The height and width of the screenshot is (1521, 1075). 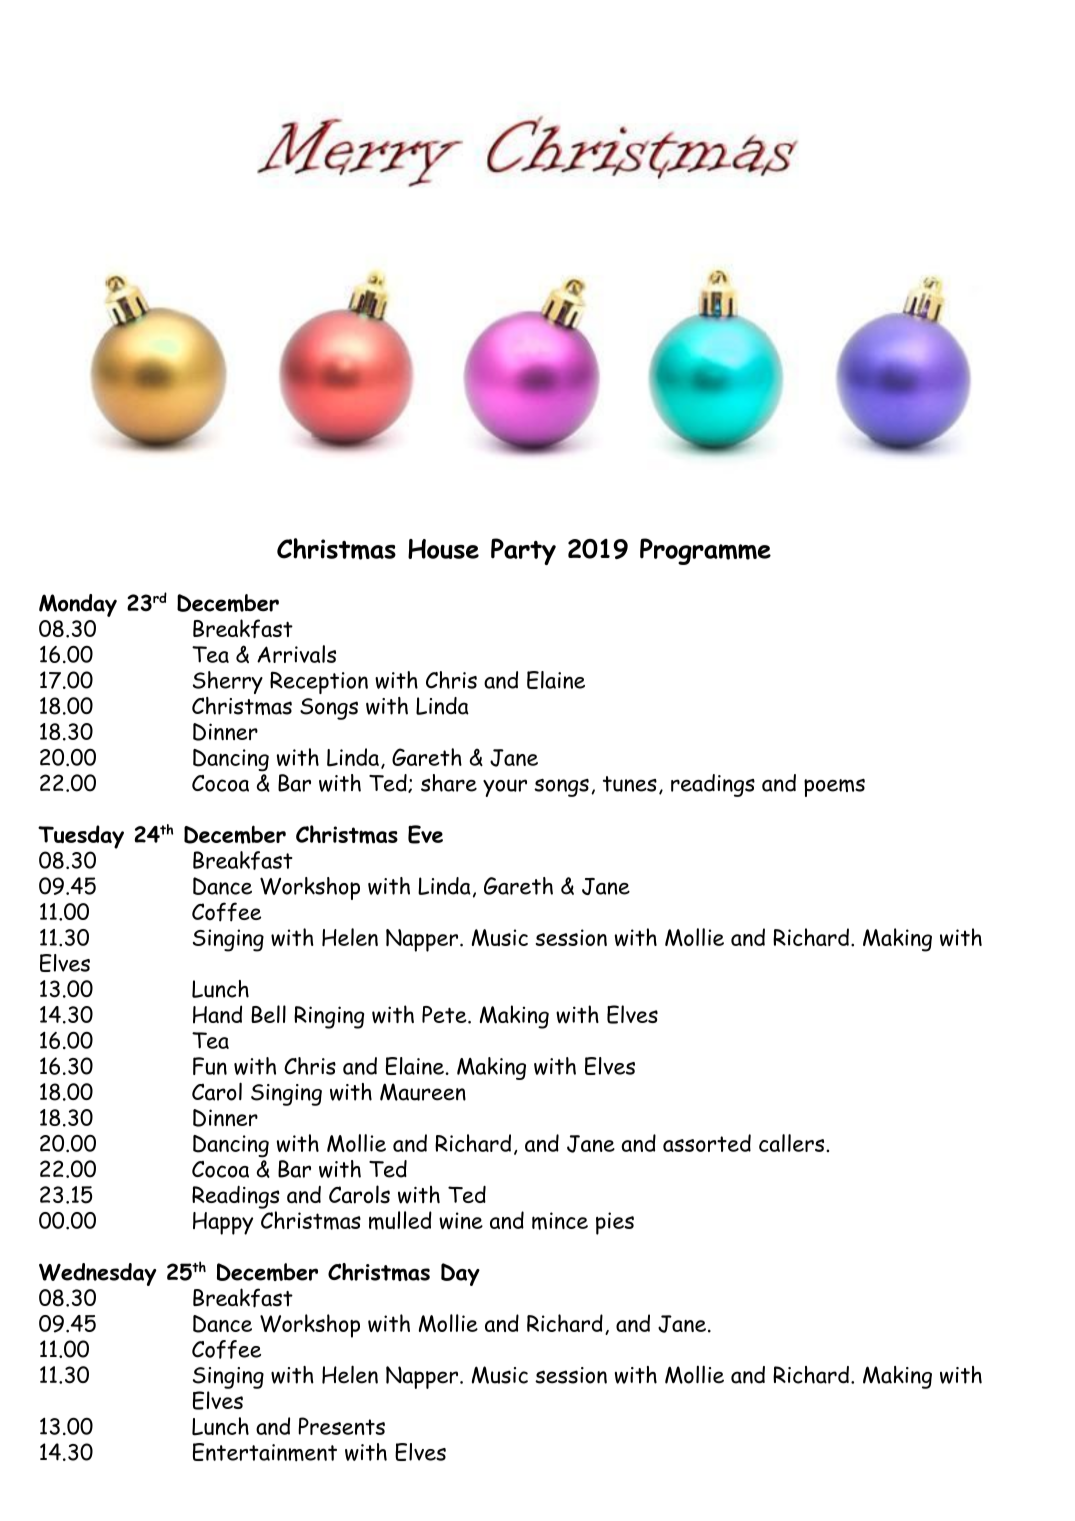 I want to click on Monday, so click(x=78, y=605).
